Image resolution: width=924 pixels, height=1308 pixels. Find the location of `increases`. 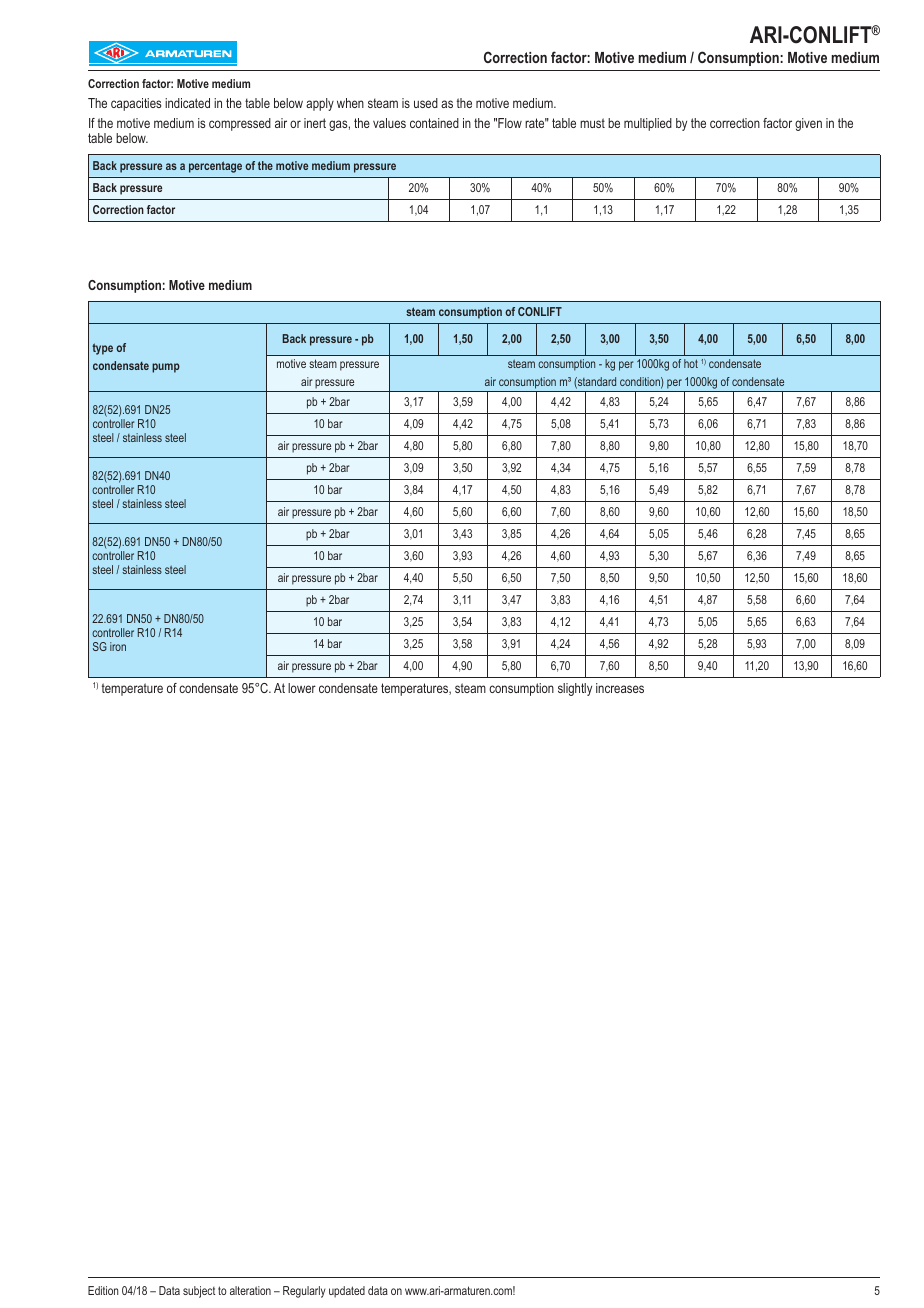

increases is located at coordinates (620, 688).
